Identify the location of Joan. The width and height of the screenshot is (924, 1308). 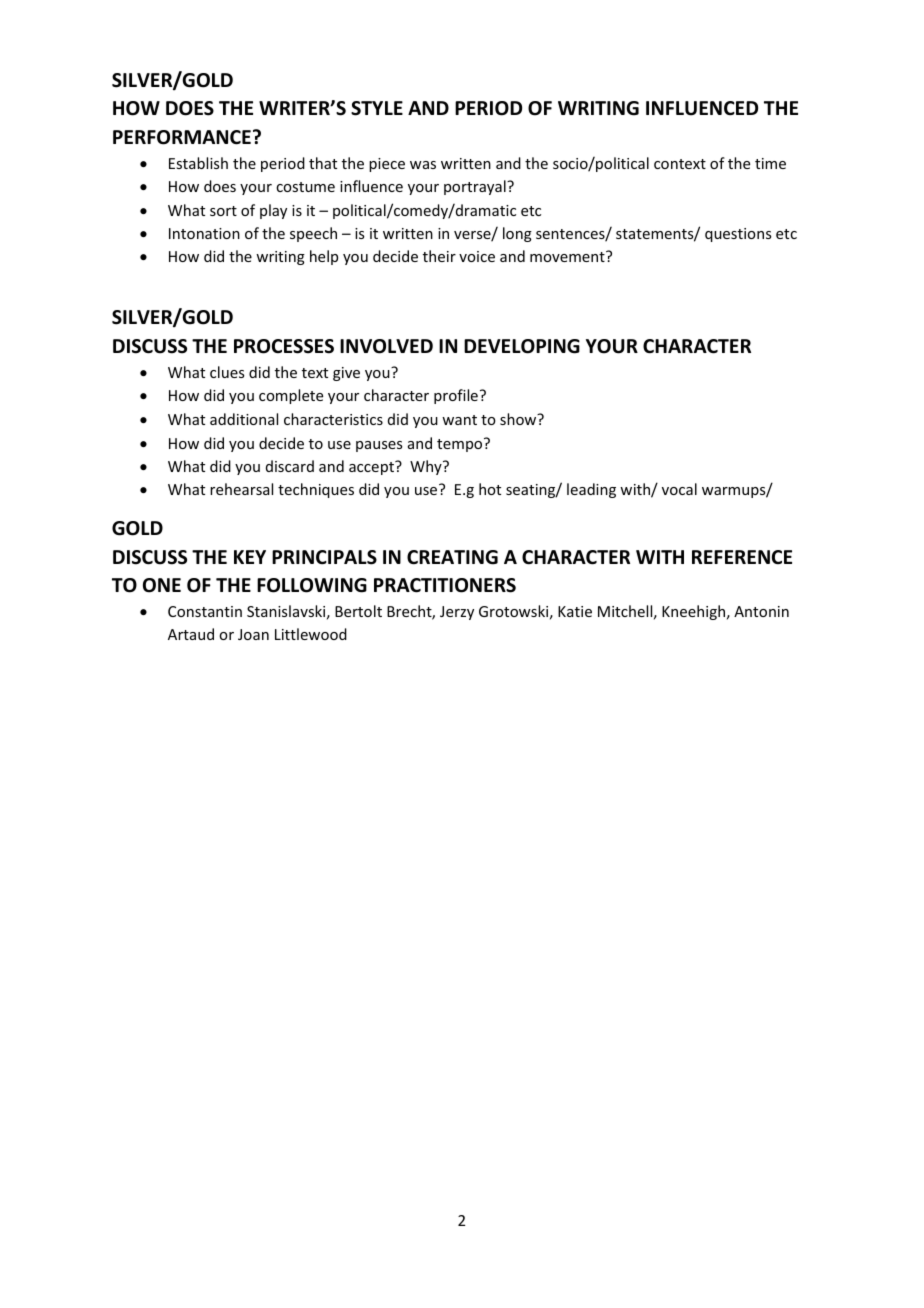
(253, 634).
